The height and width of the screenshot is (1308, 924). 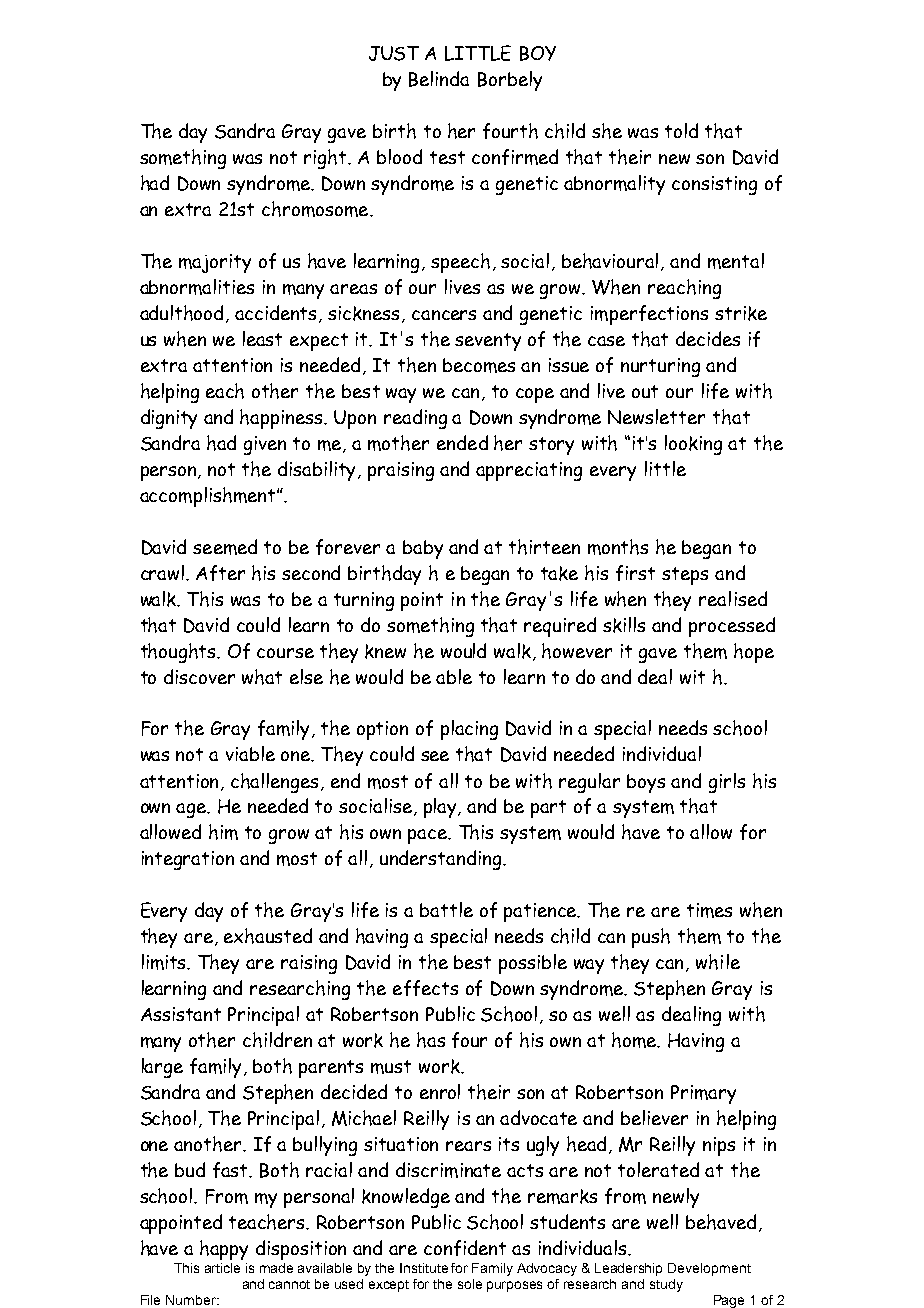 I want to click on effects, so click(x=425, y=988).
